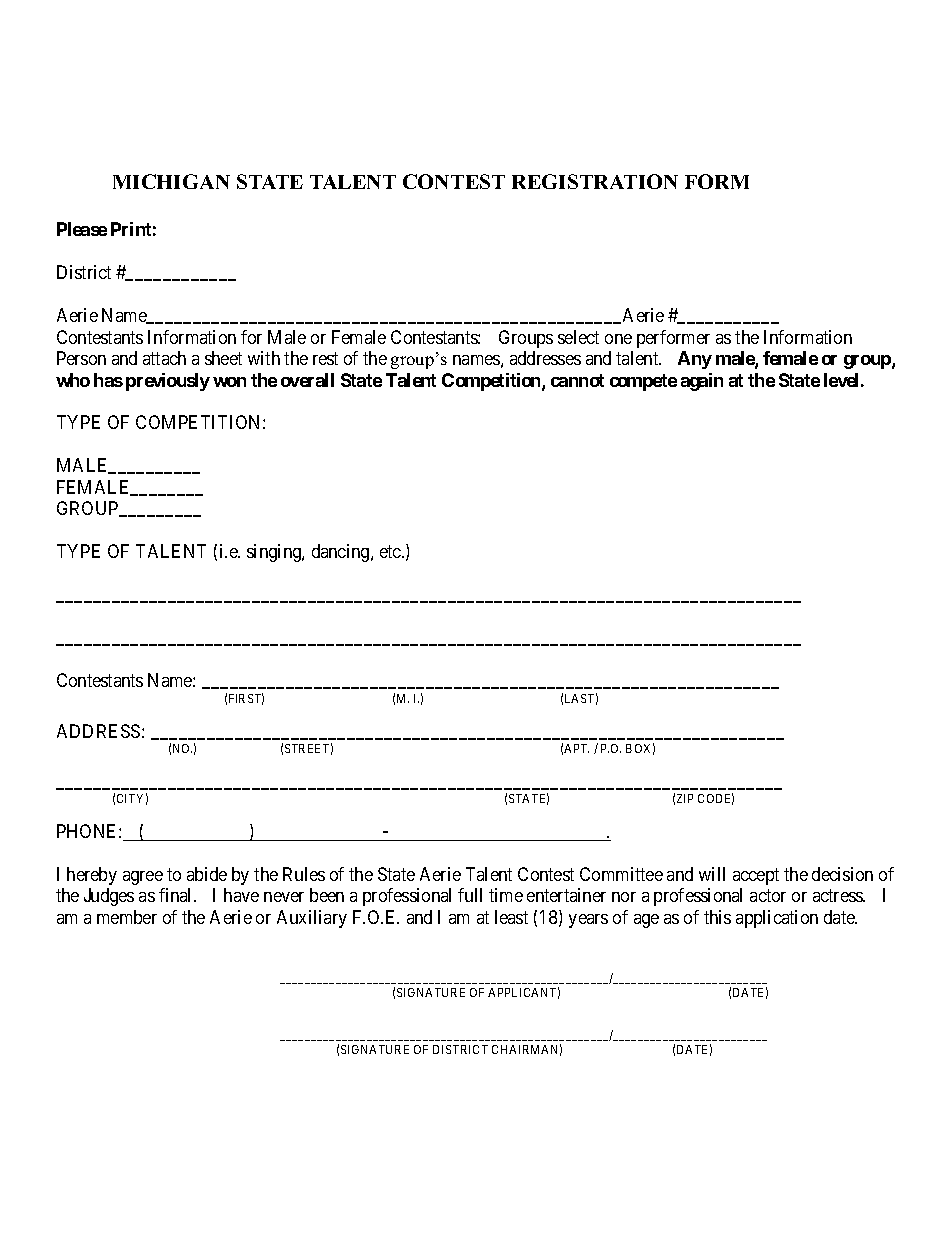  I want to click on dancing, so click(342, 553).
